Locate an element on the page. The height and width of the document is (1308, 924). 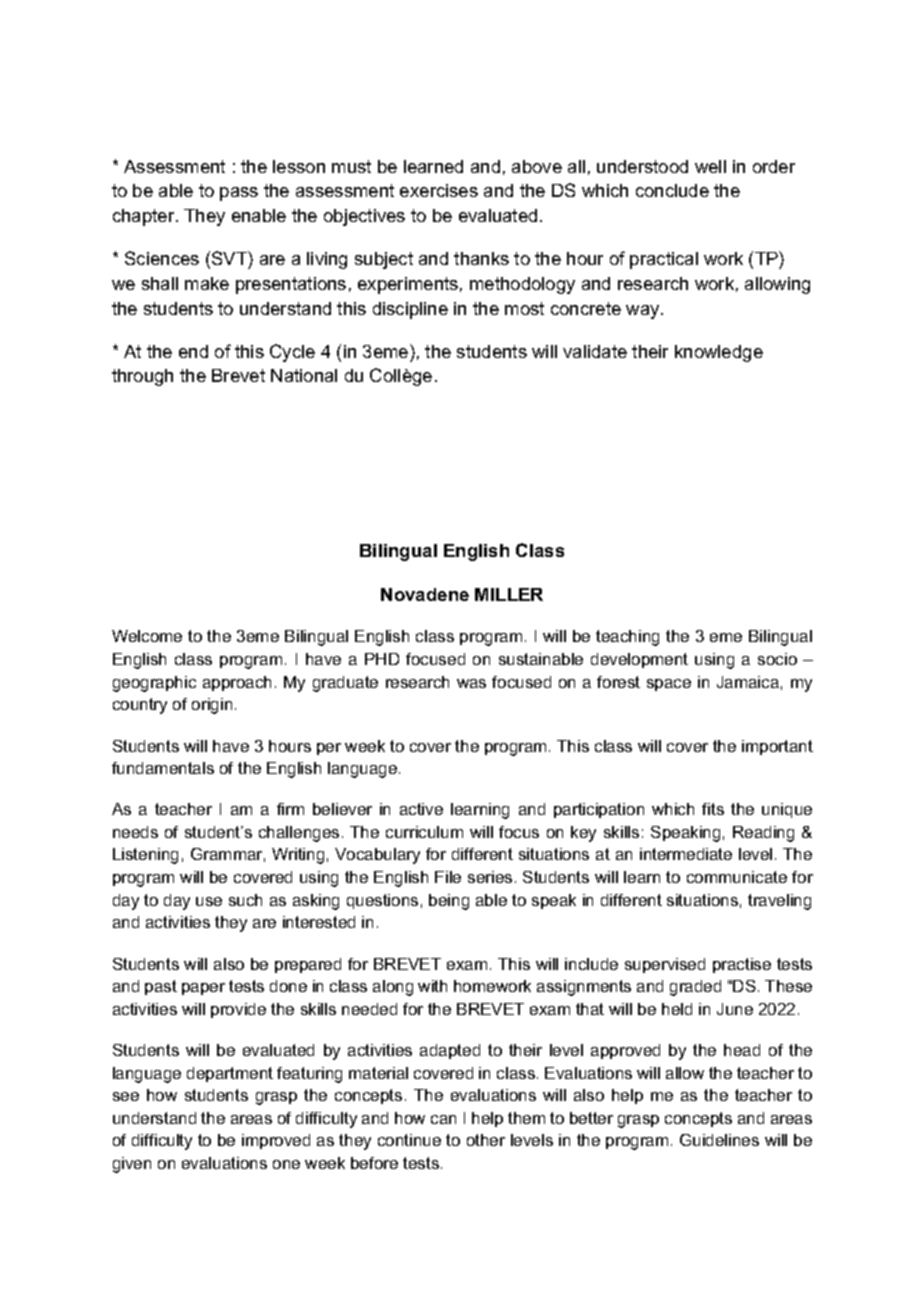
fits is located at coordinates (713, 809).
